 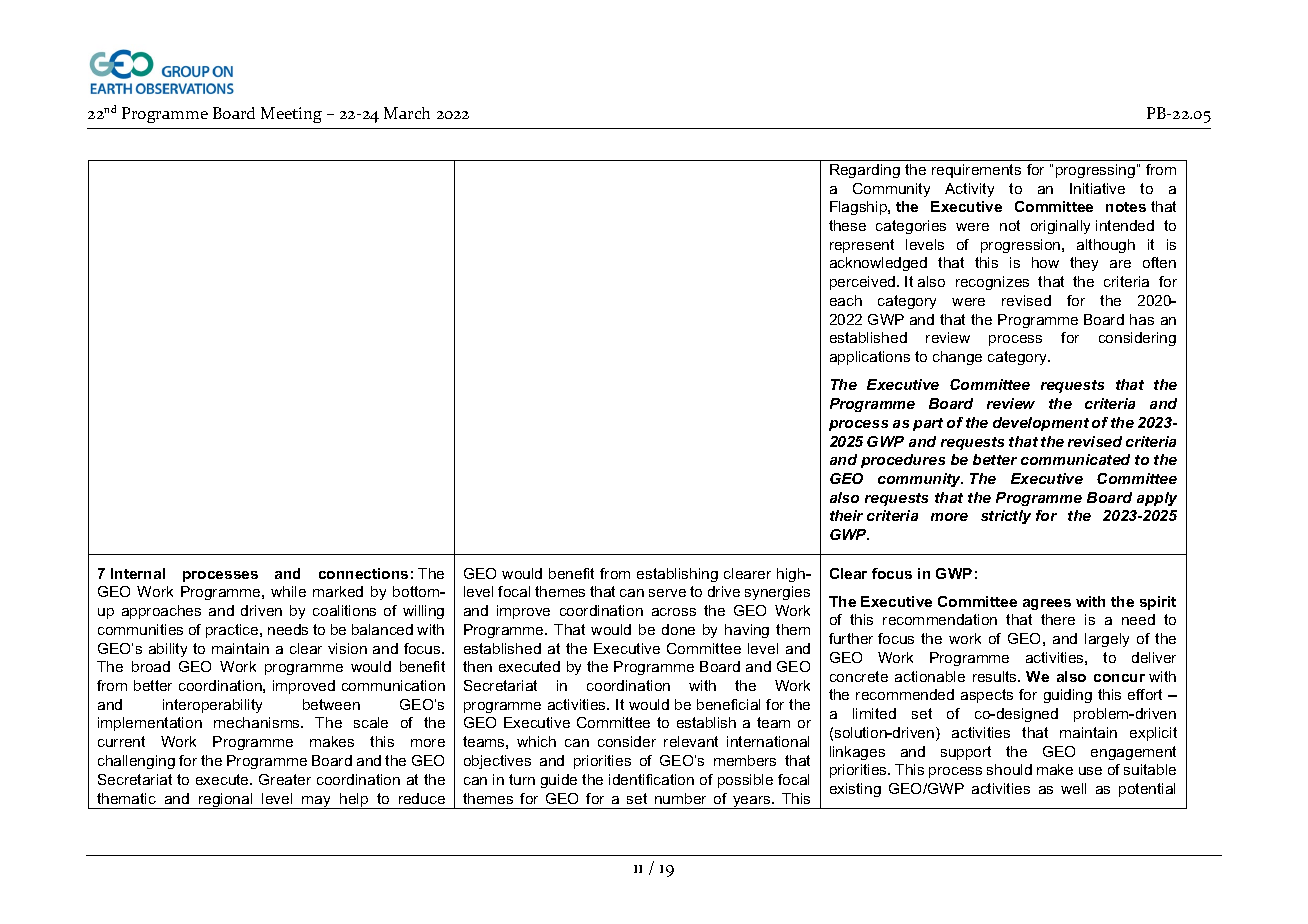 What do you see at coordinates (138, 573) in the image?
I see `Internal` at bounding box center [138, 573].
